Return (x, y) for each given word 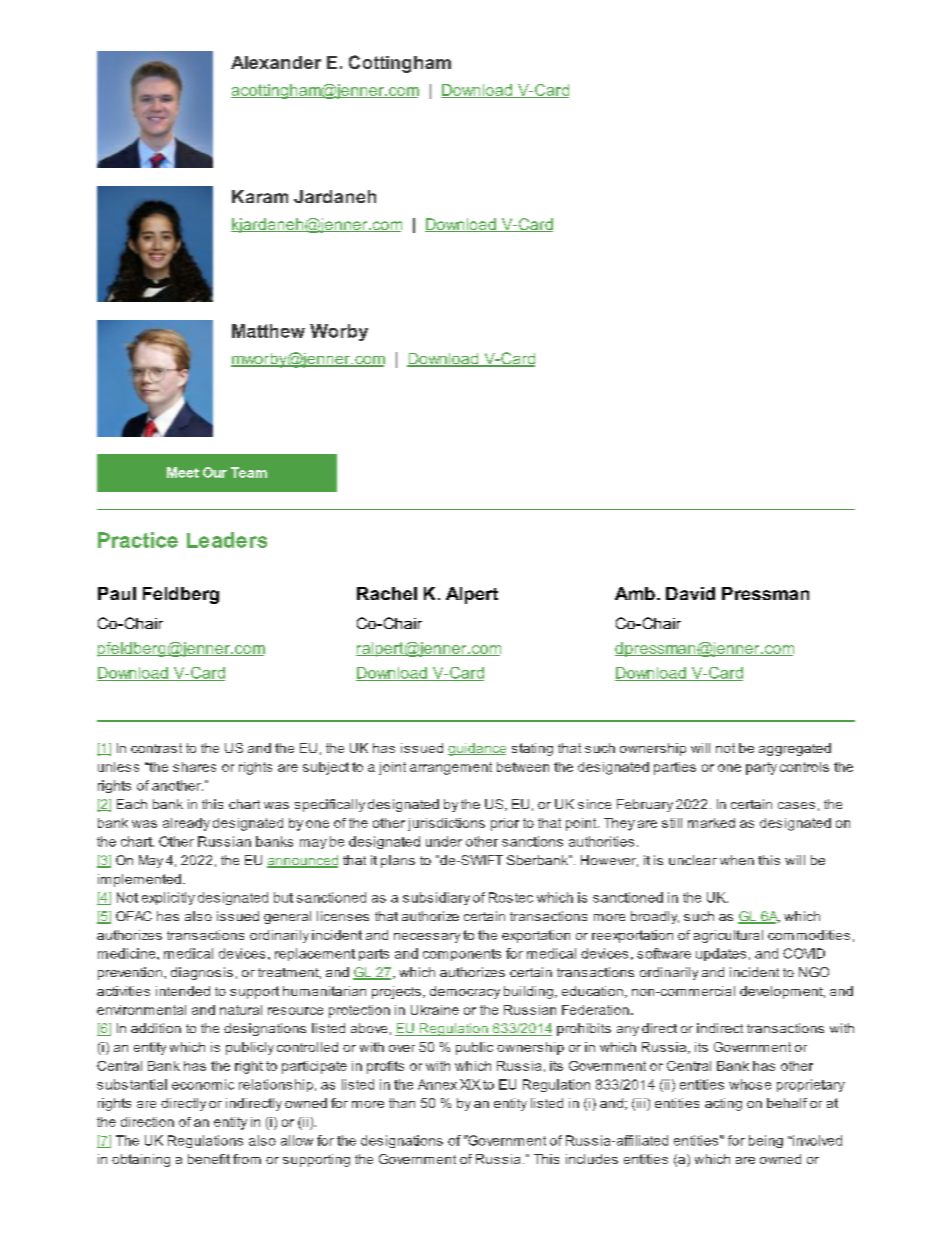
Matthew (268, 331)
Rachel (387, 593)
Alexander (276, 62)
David (690, 593)
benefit (209, 1159)
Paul (117, 593)
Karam (260, 196)
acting (723, 1104)
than (402, 1103)
